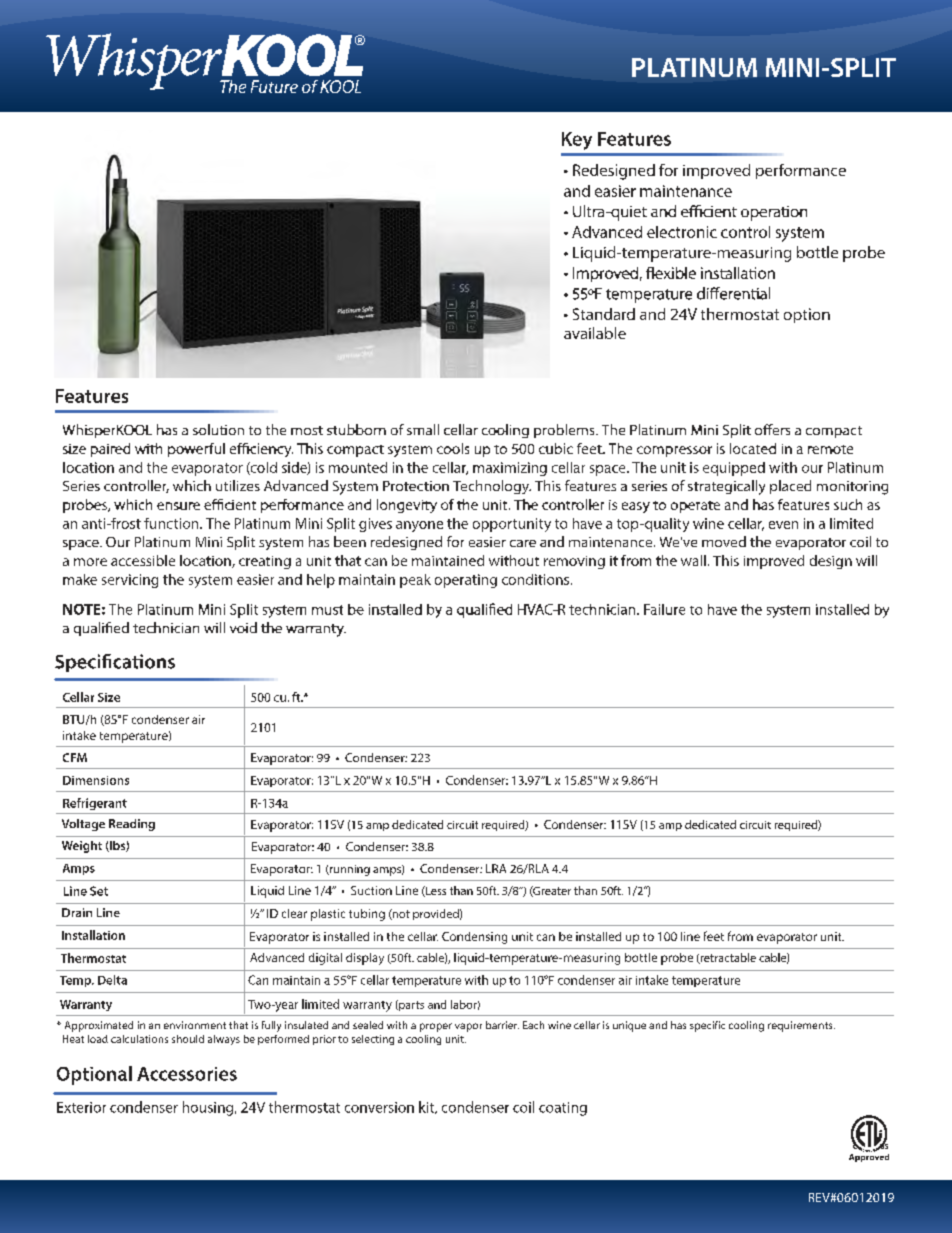 Image resolution: width=952 pixels, height=1233 pixels. Describe the element at coordinates (132, 825) in the document. I see `Reading` at that location.
